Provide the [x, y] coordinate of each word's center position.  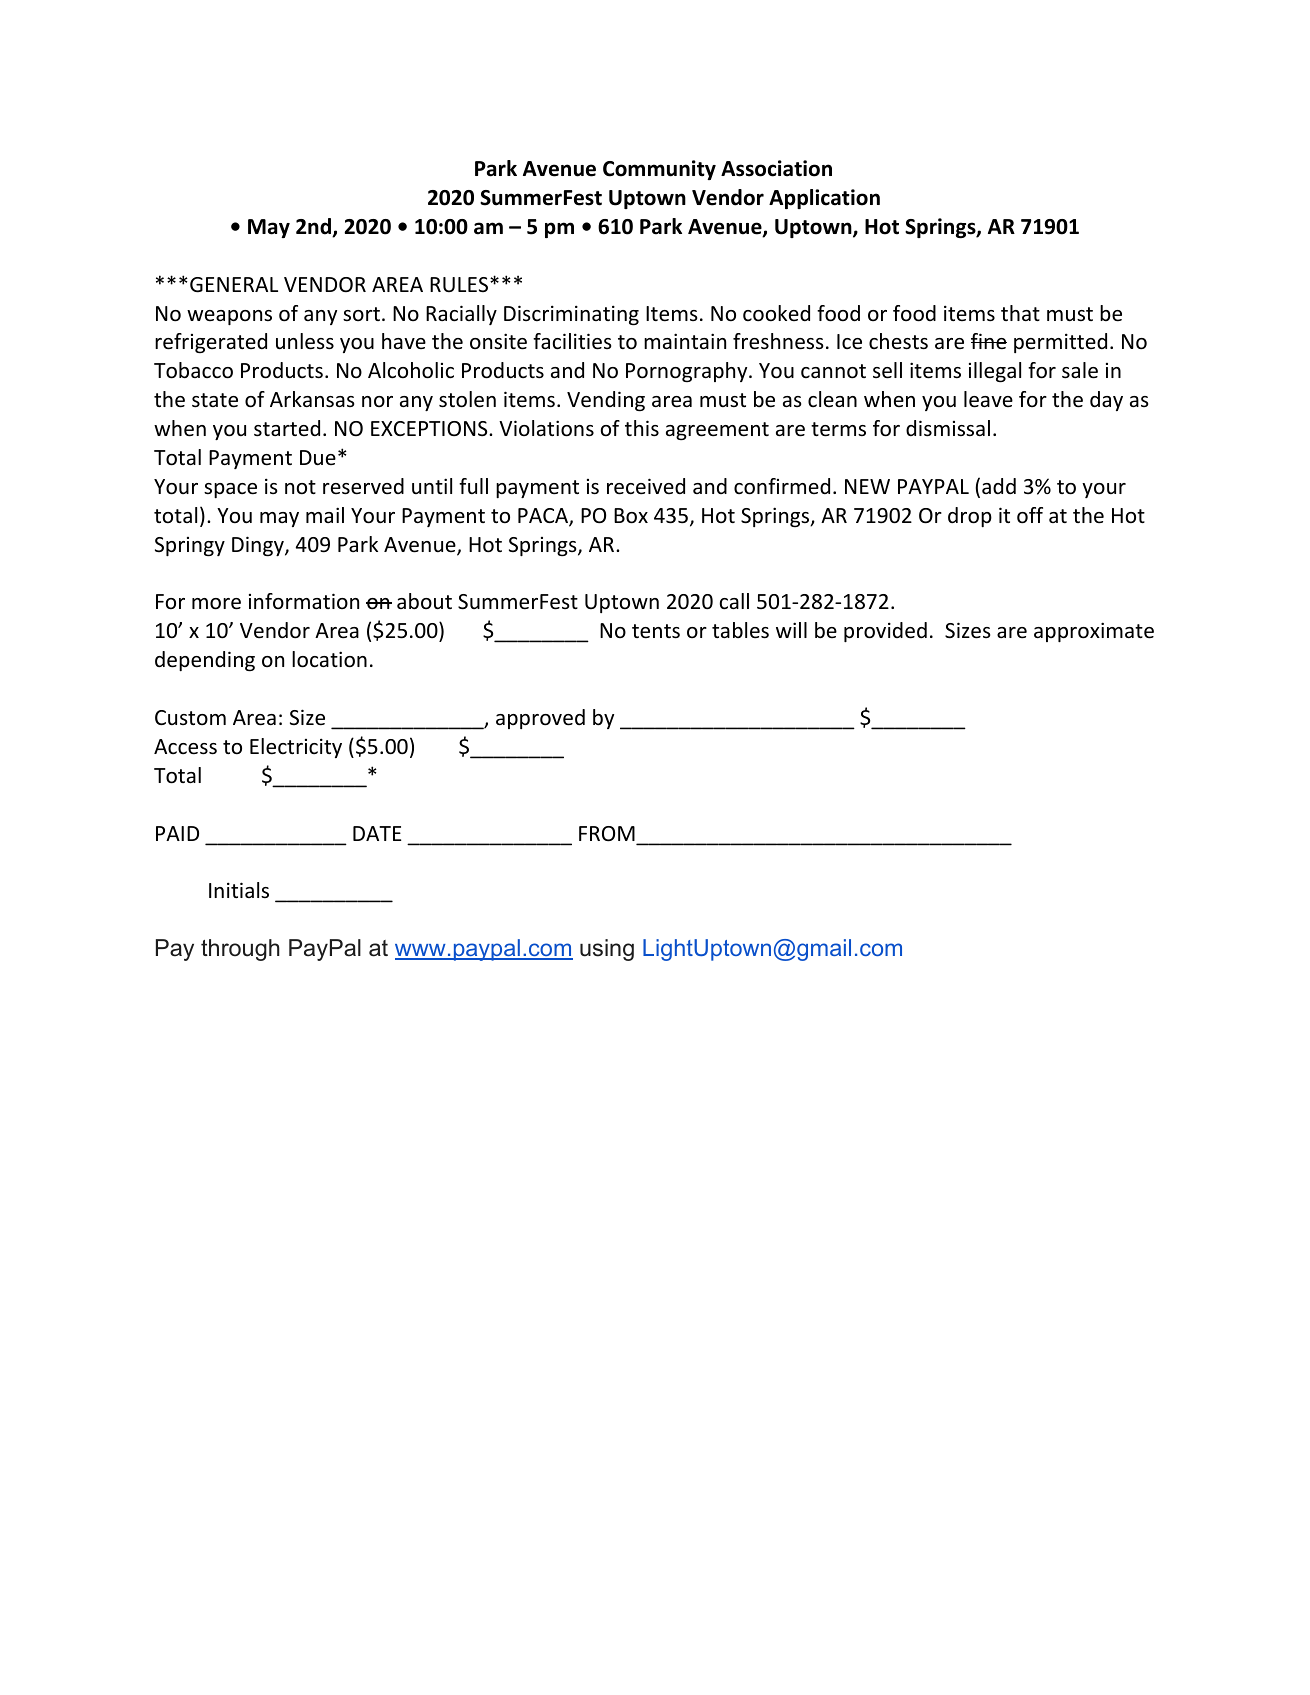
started [287, 428]
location [329, 659]
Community [659, 170]
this [642, 428]
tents [656, 631]
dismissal [948, 428]
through [240, 950]
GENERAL [234, 285]
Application [824, 199]
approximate [1094, 632]
